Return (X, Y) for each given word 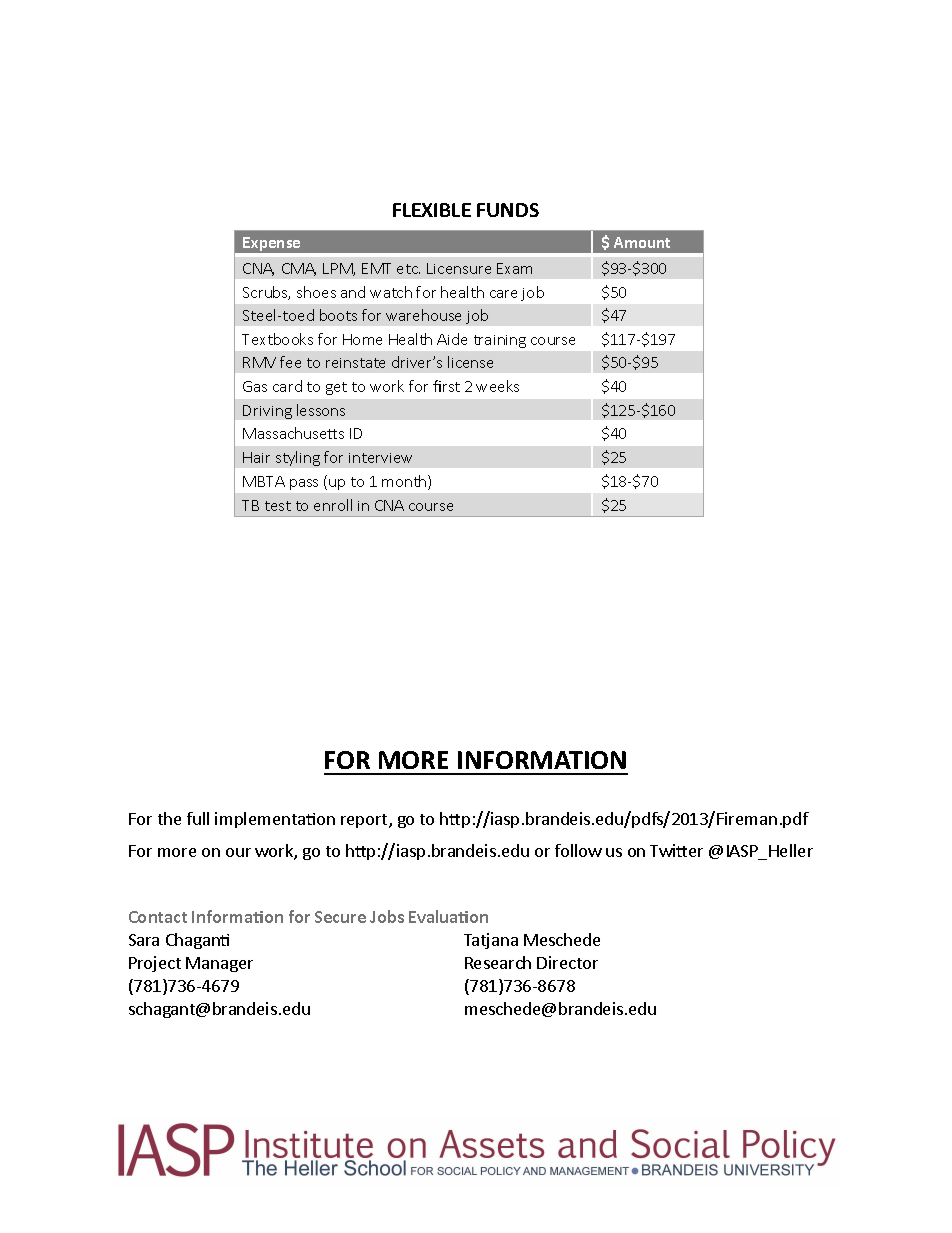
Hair (256, 457)
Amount (642, 242)
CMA (299, 269)
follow (578, 850)
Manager (219, 964)
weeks (497, 386)
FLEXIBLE (432, 210)
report (365, 821)
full (198, 818)
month (405, 482)
